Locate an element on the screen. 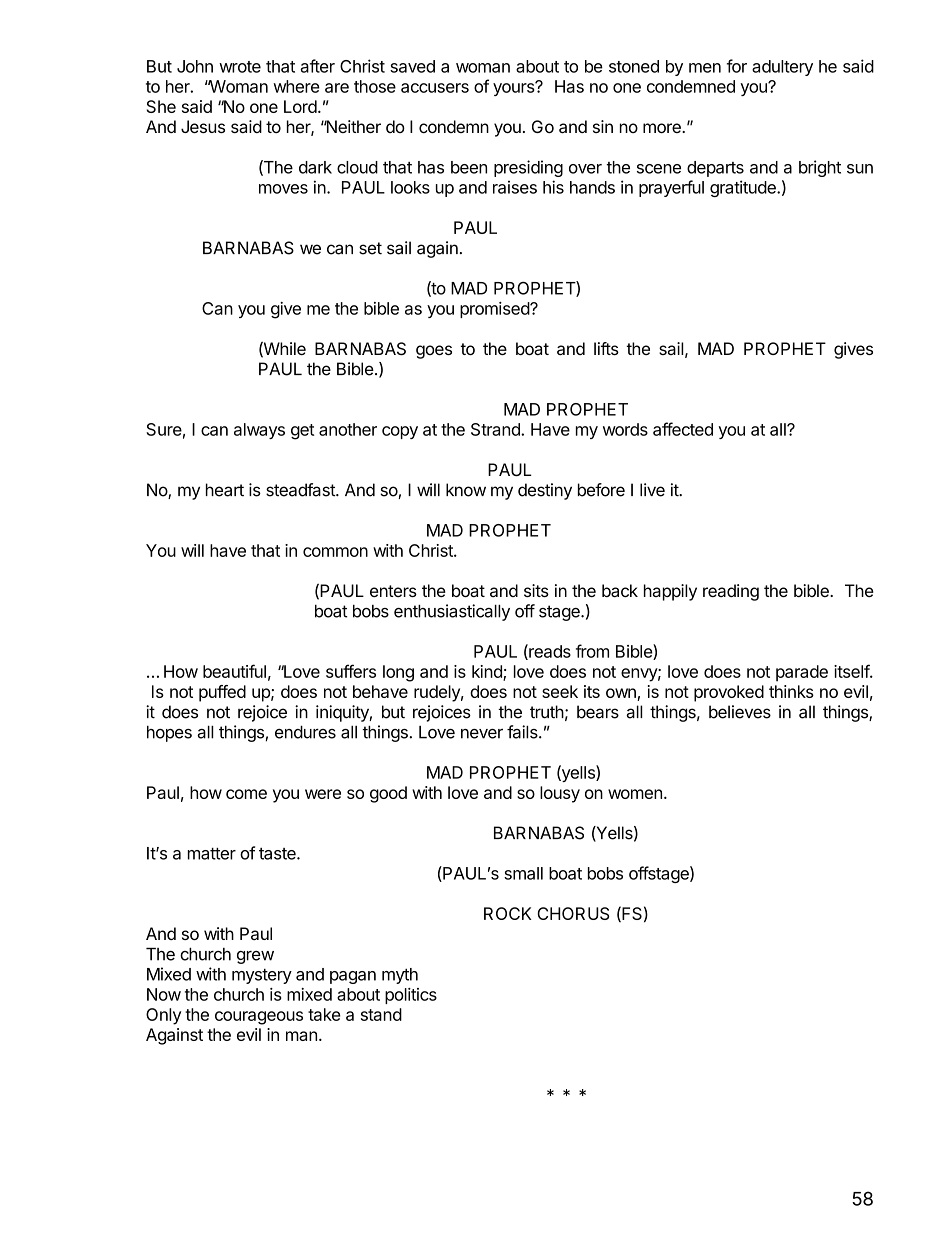  accusers is located at coordinates (435, 88).
